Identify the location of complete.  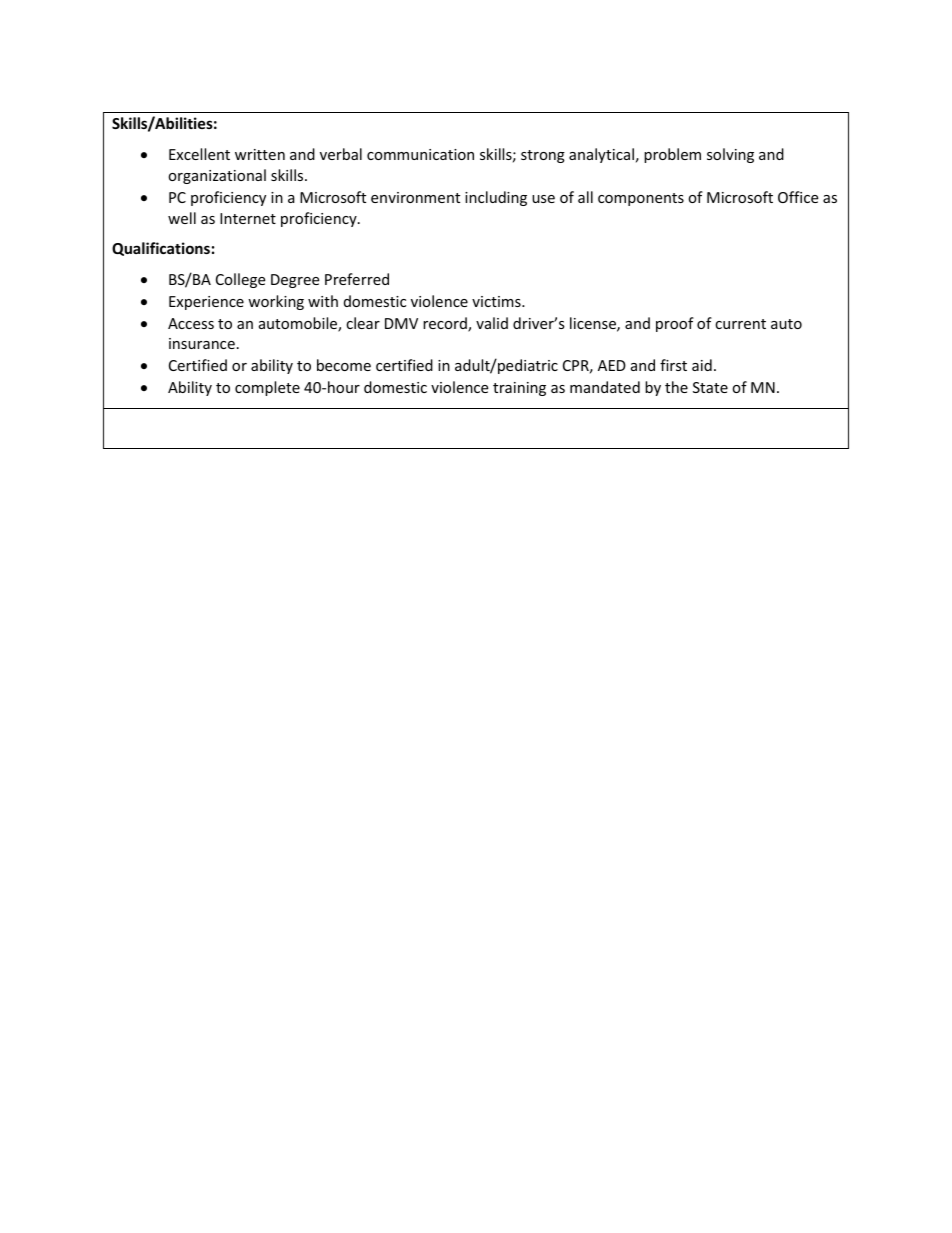
(267, 388).
